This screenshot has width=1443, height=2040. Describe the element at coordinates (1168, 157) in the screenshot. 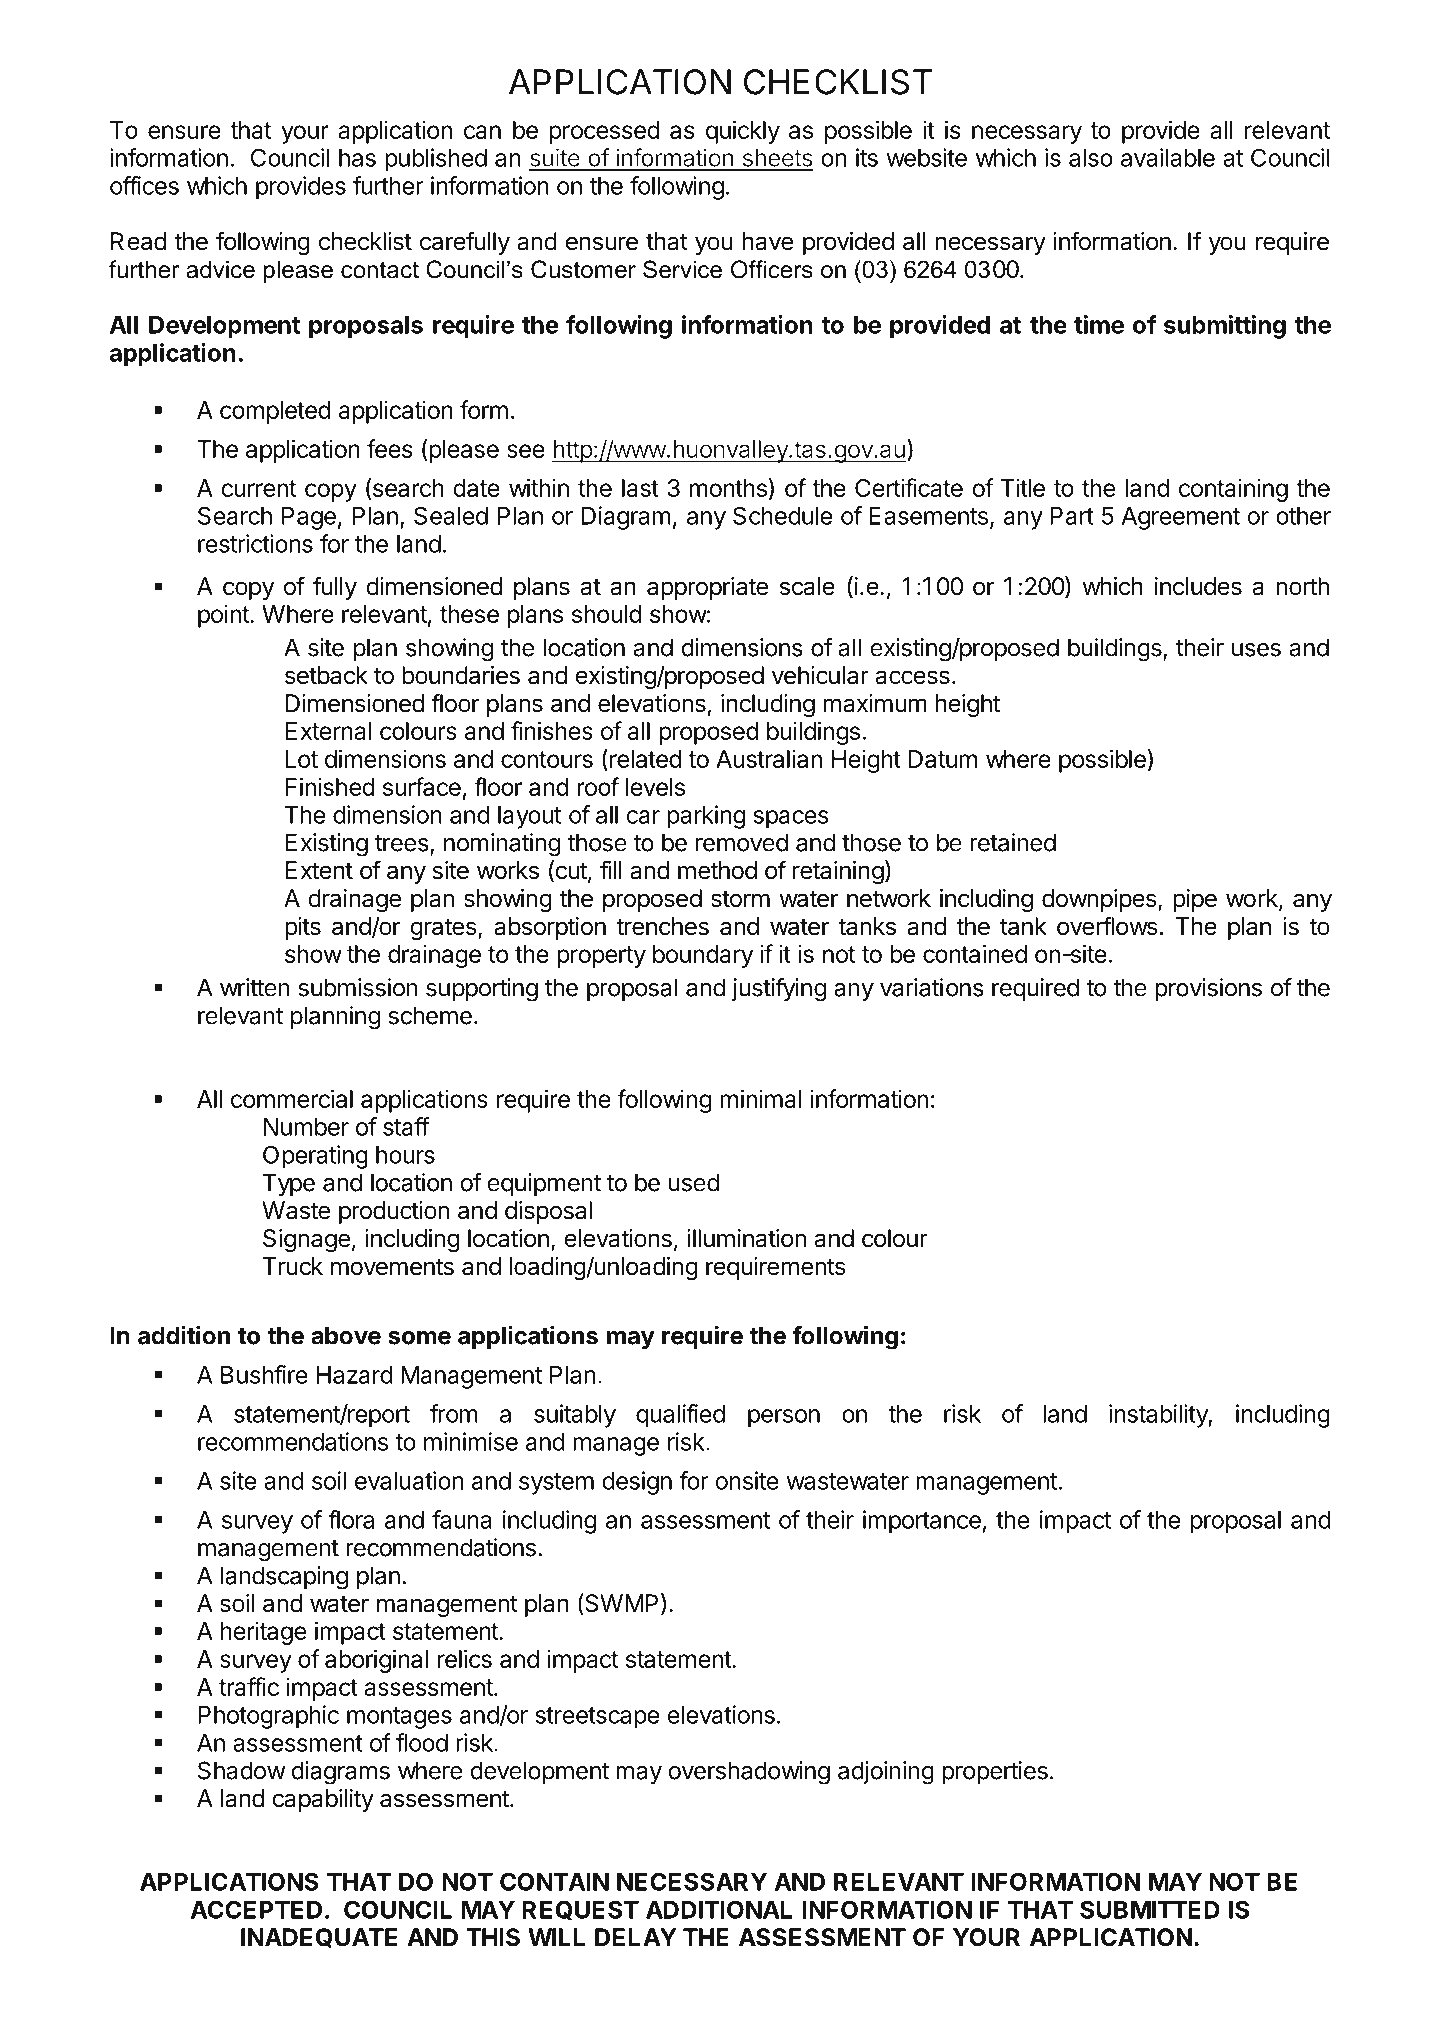

I see `available` at that location.
